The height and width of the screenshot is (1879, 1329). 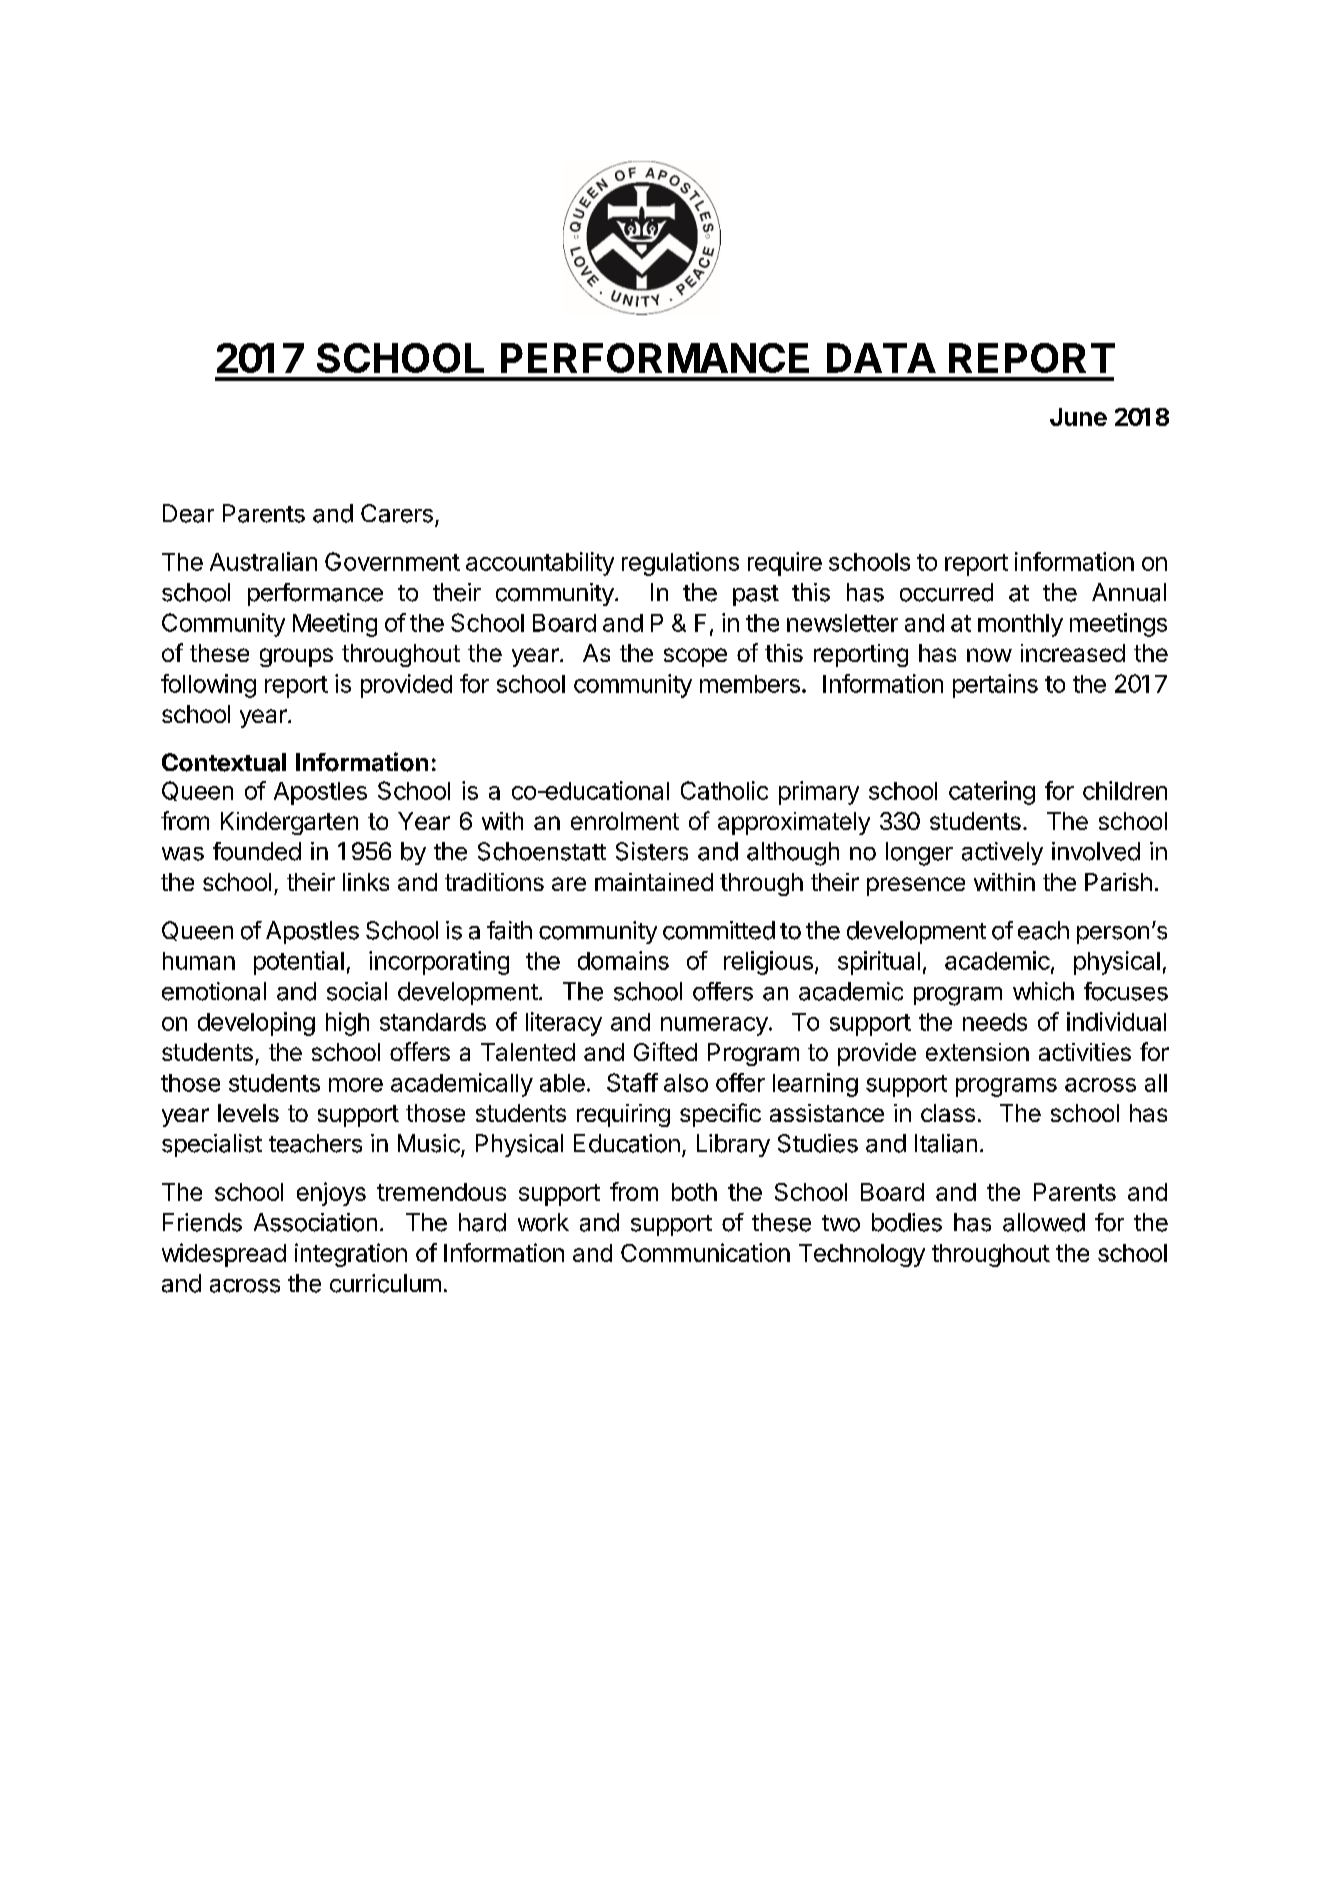 What do you see at coordinates (299, 963) in the screenshot?
I see `potential` at bounding box center [299, 963].
